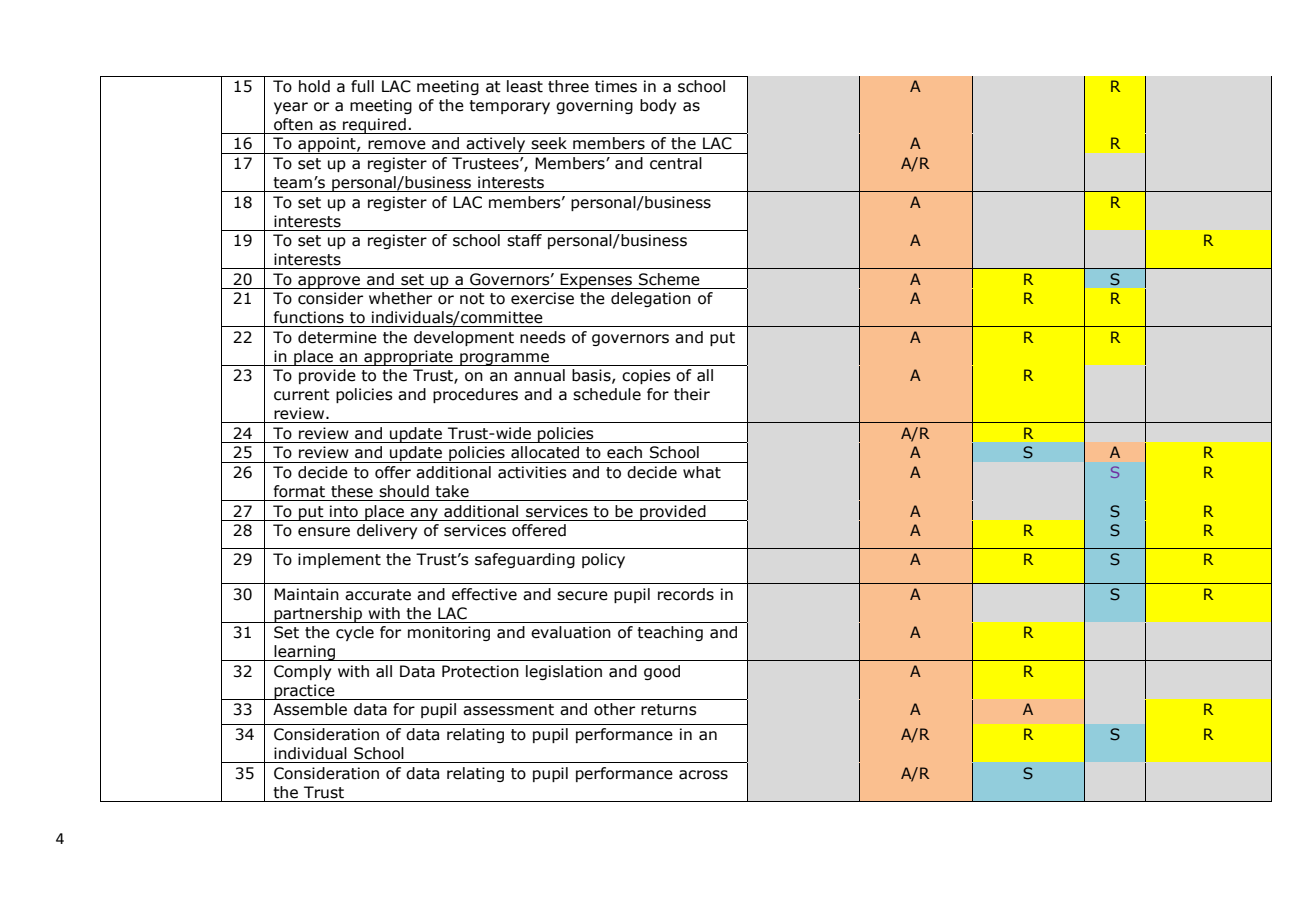  Describe the element at coordinates (651, 299) in the page. I see `delegation` at that location.
